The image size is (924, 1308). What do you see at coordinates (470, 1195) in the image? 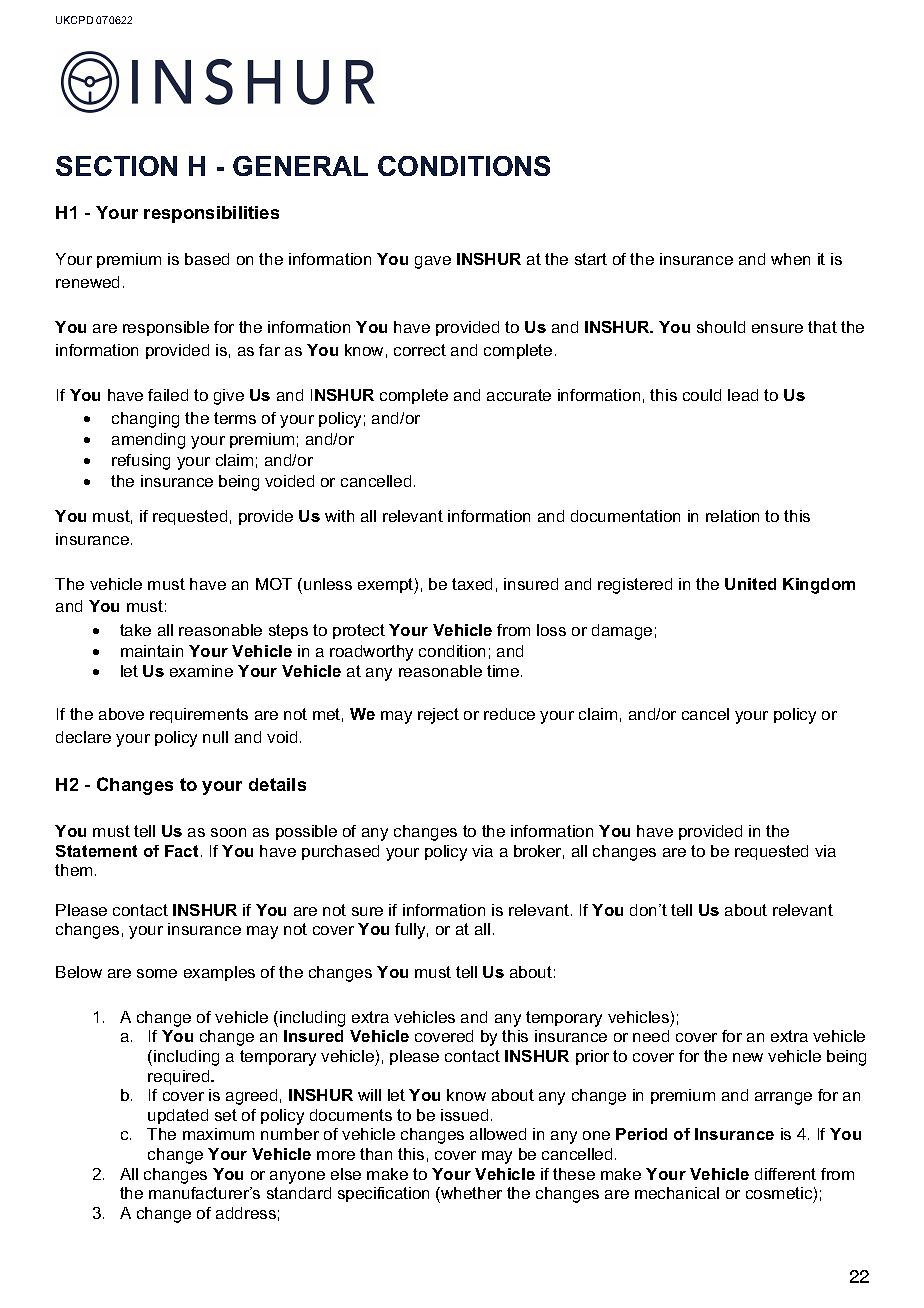
I see `whether` at bounding box center [470, 1195].
